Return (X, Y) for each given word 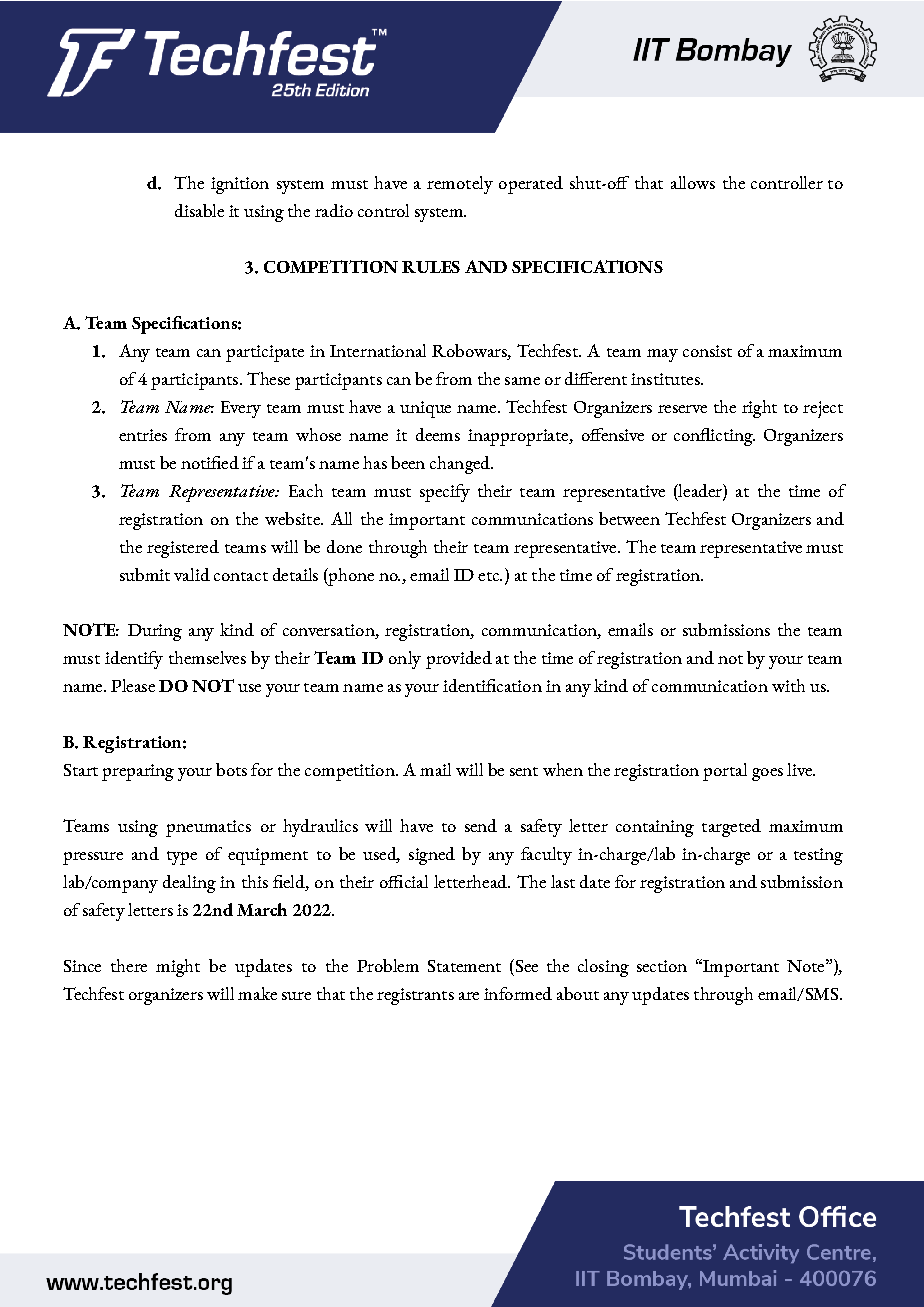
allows (693, 182)
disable (199, 210)
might (178, 968)
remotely (460, 185)
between (629, 518)
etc (489, 576)
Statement (464, 966)
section (662, 966)
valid (192, 574)
